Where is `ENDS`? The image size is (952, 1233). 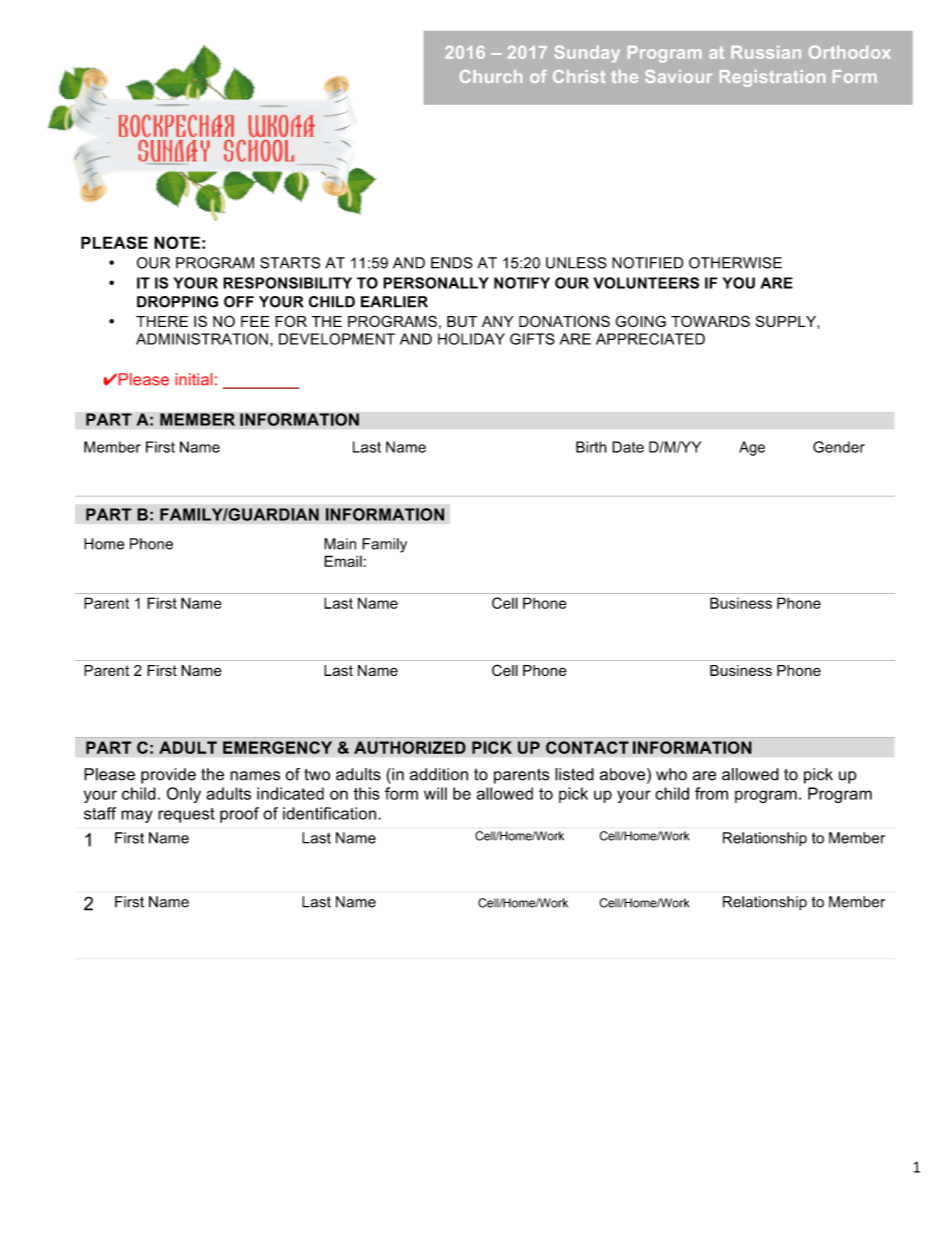
ENDS is located at coordinates (452, 263).
